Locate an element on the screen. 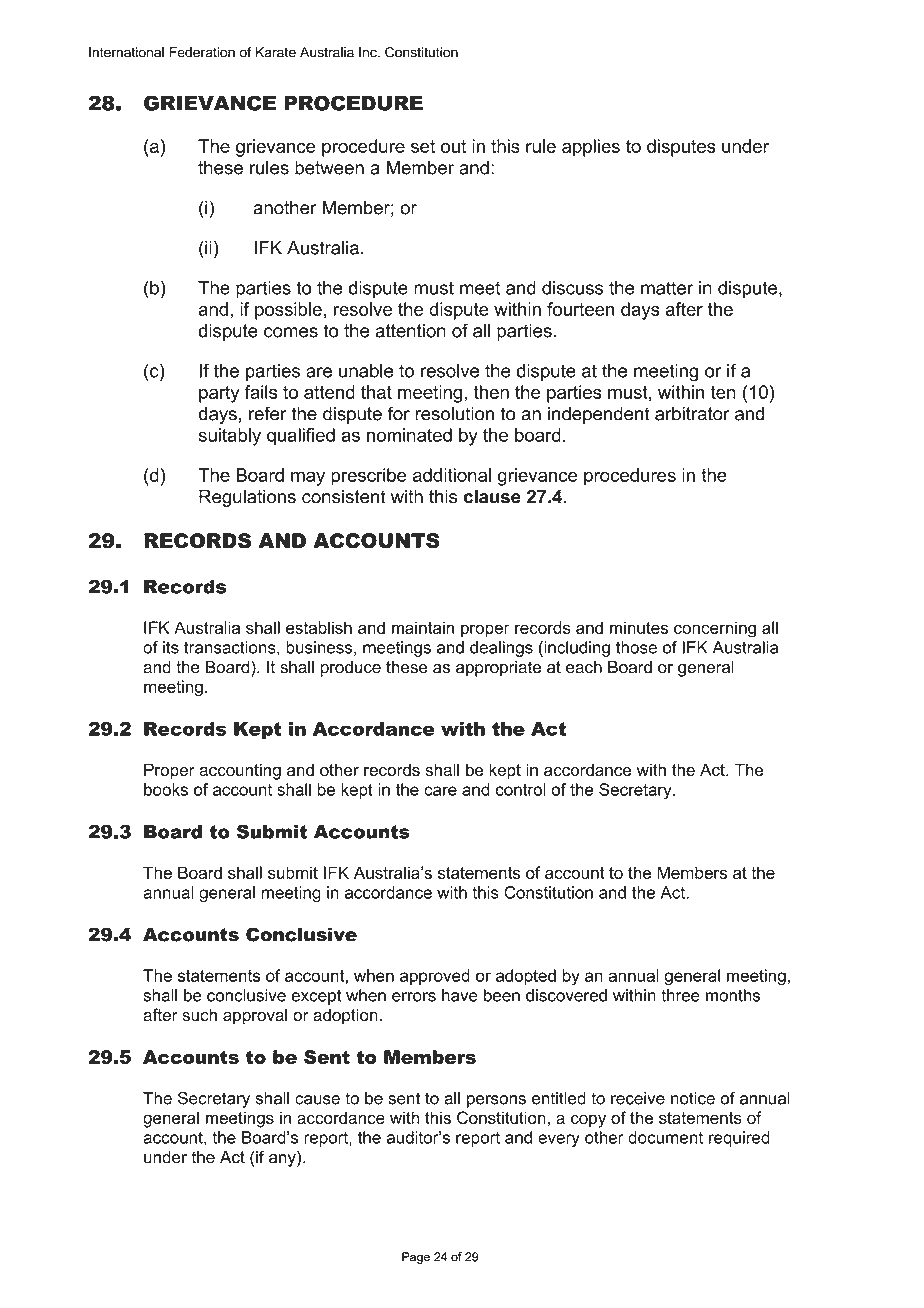 Image resolution: width=924 pixels, height=1308 pixels. Federation is located at coordinates (202, 52).
